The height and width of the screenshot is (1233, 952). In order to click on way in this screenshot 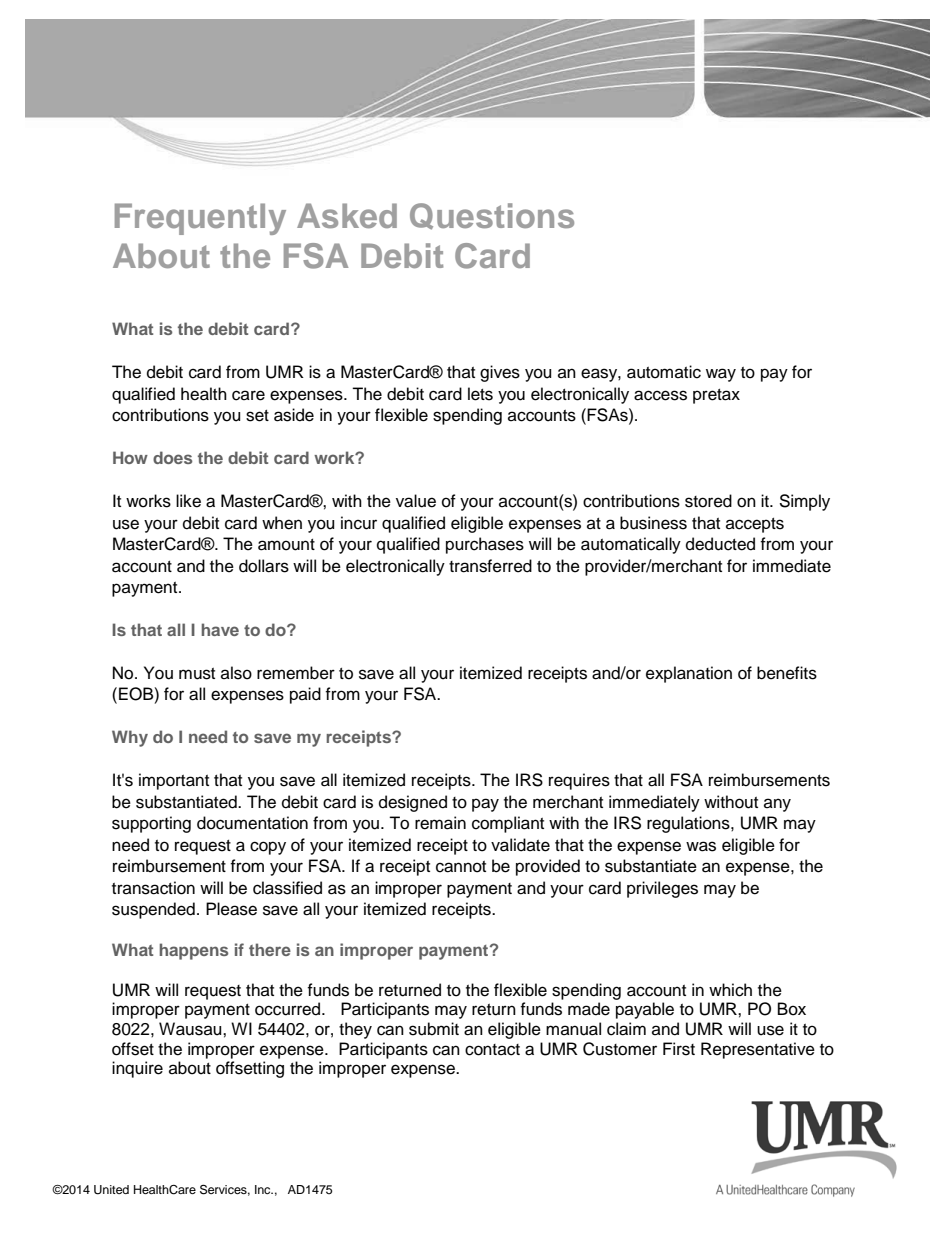, I will do `click(721, 375)`.
